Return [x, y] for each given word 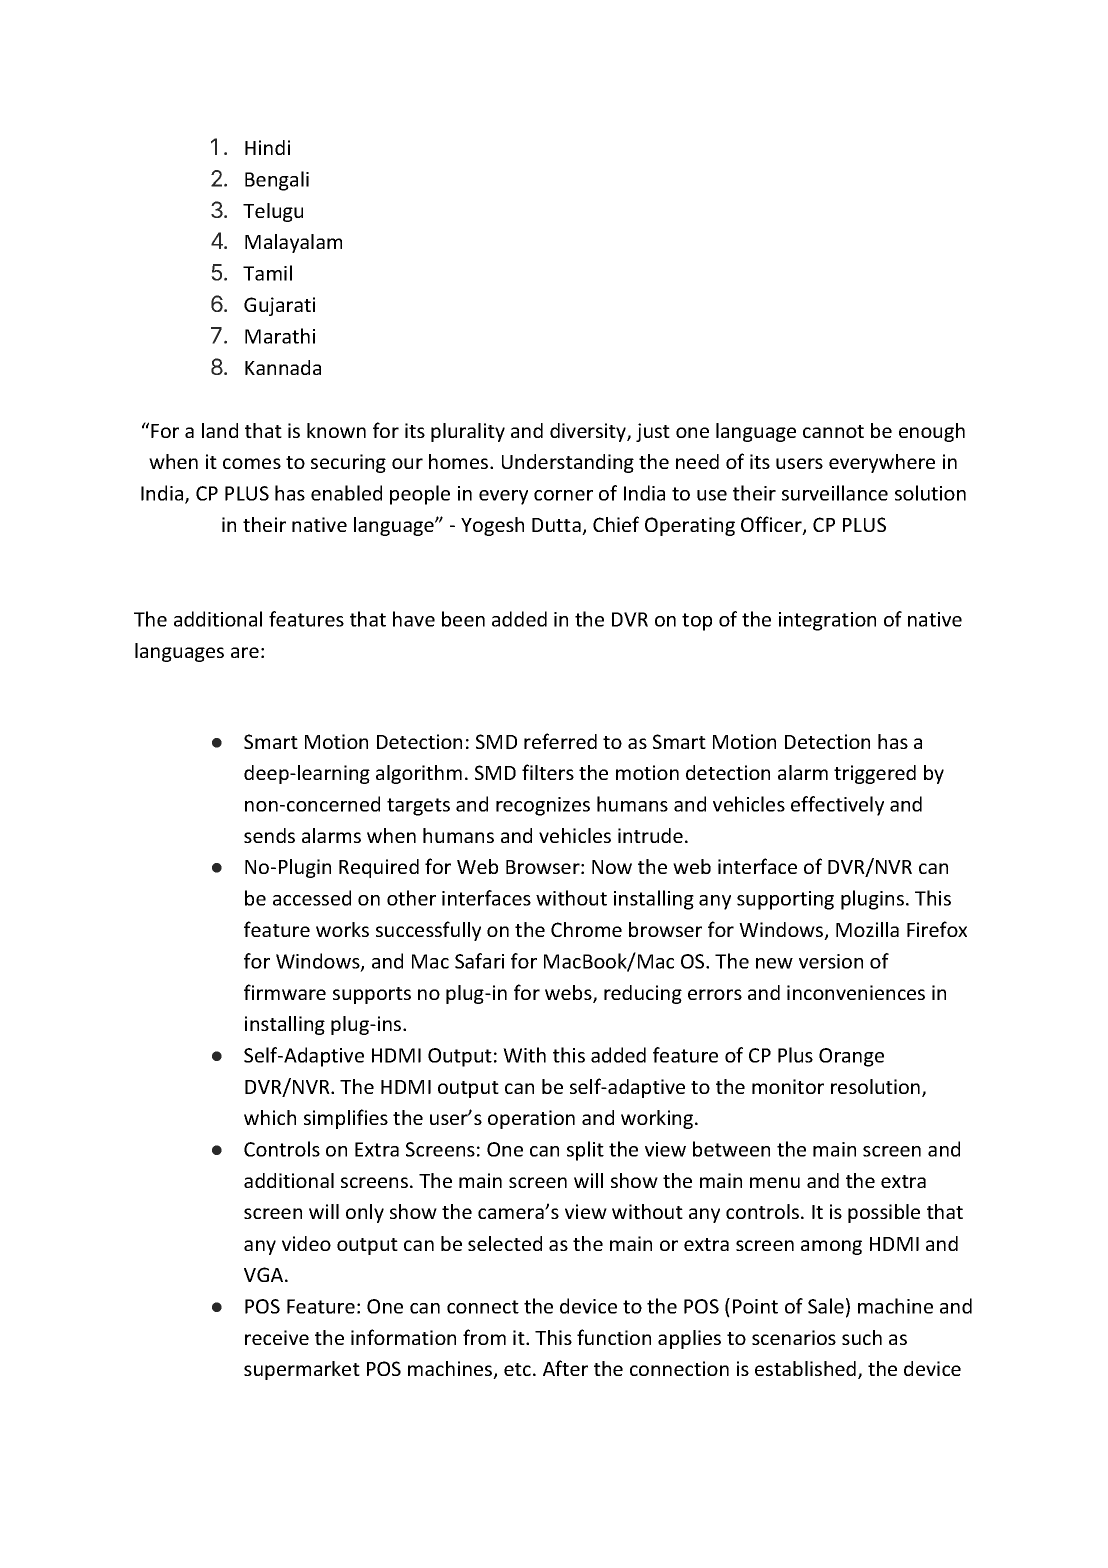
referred [560, 741]
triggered [875, 774]
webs [569, 994]
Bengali [277, 181]
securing [348, 463]
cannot [833, 431]
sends [269, 835]
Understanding [568, 463]
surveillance [835, 493]
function [614, 1337]
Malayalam [293, 243]
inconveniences [856, 992]
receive [277, 1337]
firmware [285, 992]
